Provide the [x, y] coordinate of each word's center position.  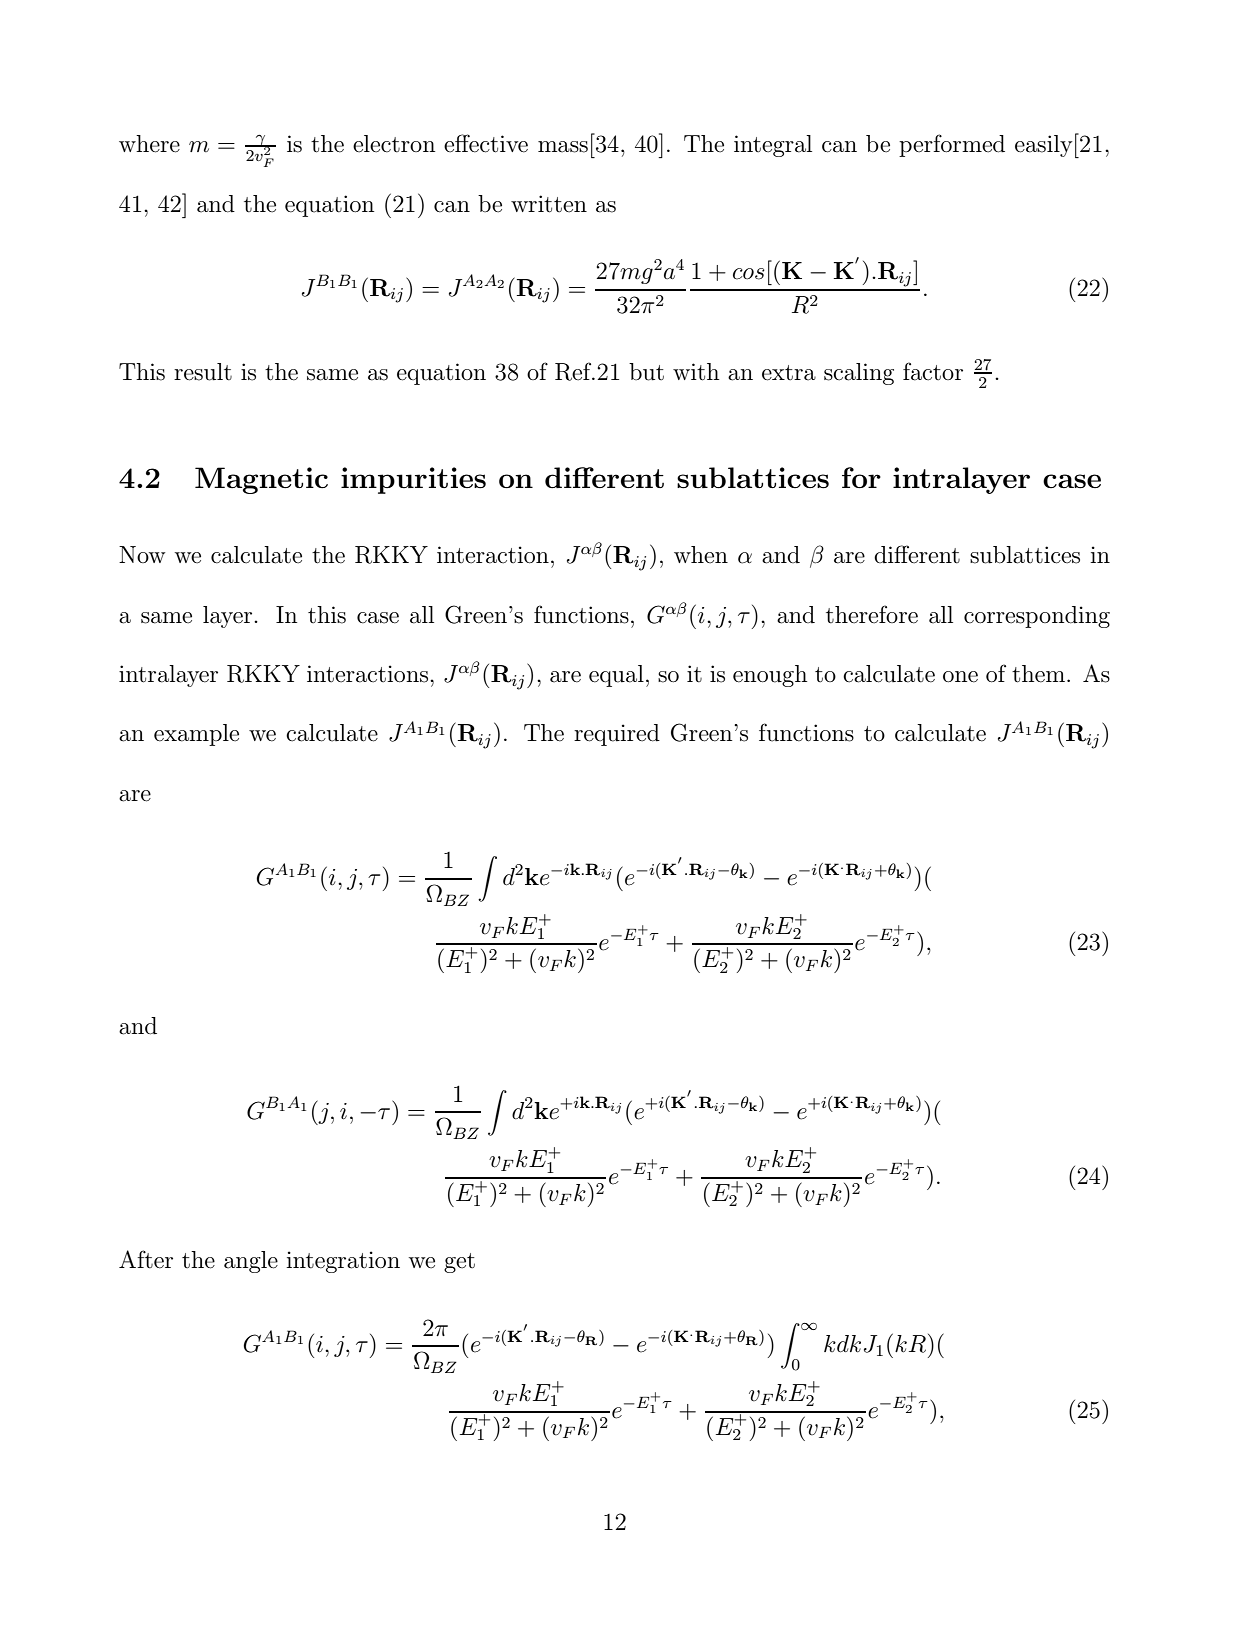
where [149, 144]
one [960, 677]
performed [952, 145]
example [196, 735]
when [701, 555]
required [617, 735]
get [459, 1263]
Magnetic [261, 480]
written [549, 204]
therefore [872, 614]
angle [251, 1262]
